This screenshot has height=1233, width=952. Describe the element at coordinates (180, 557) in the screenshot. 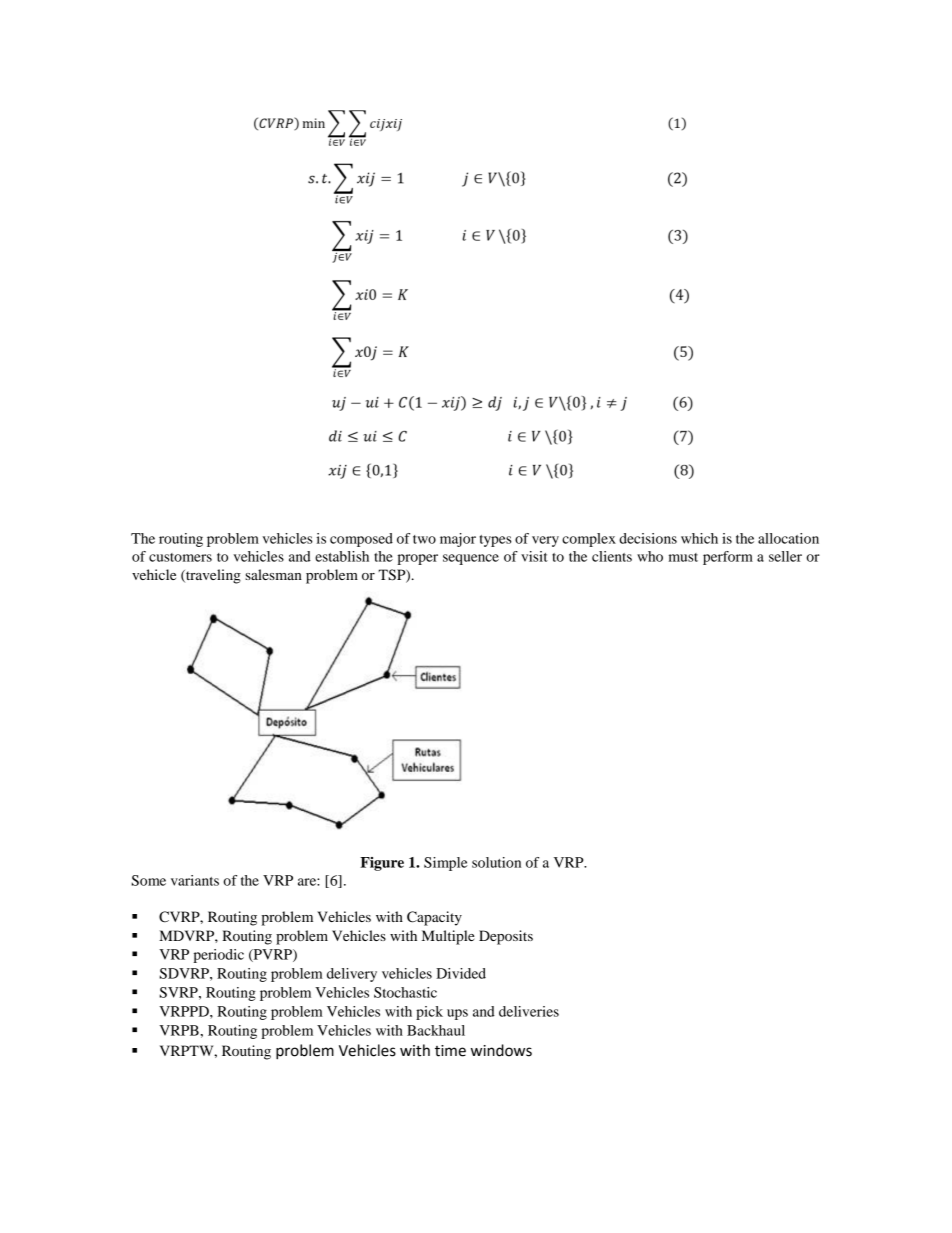

I see `customers` at that location.
